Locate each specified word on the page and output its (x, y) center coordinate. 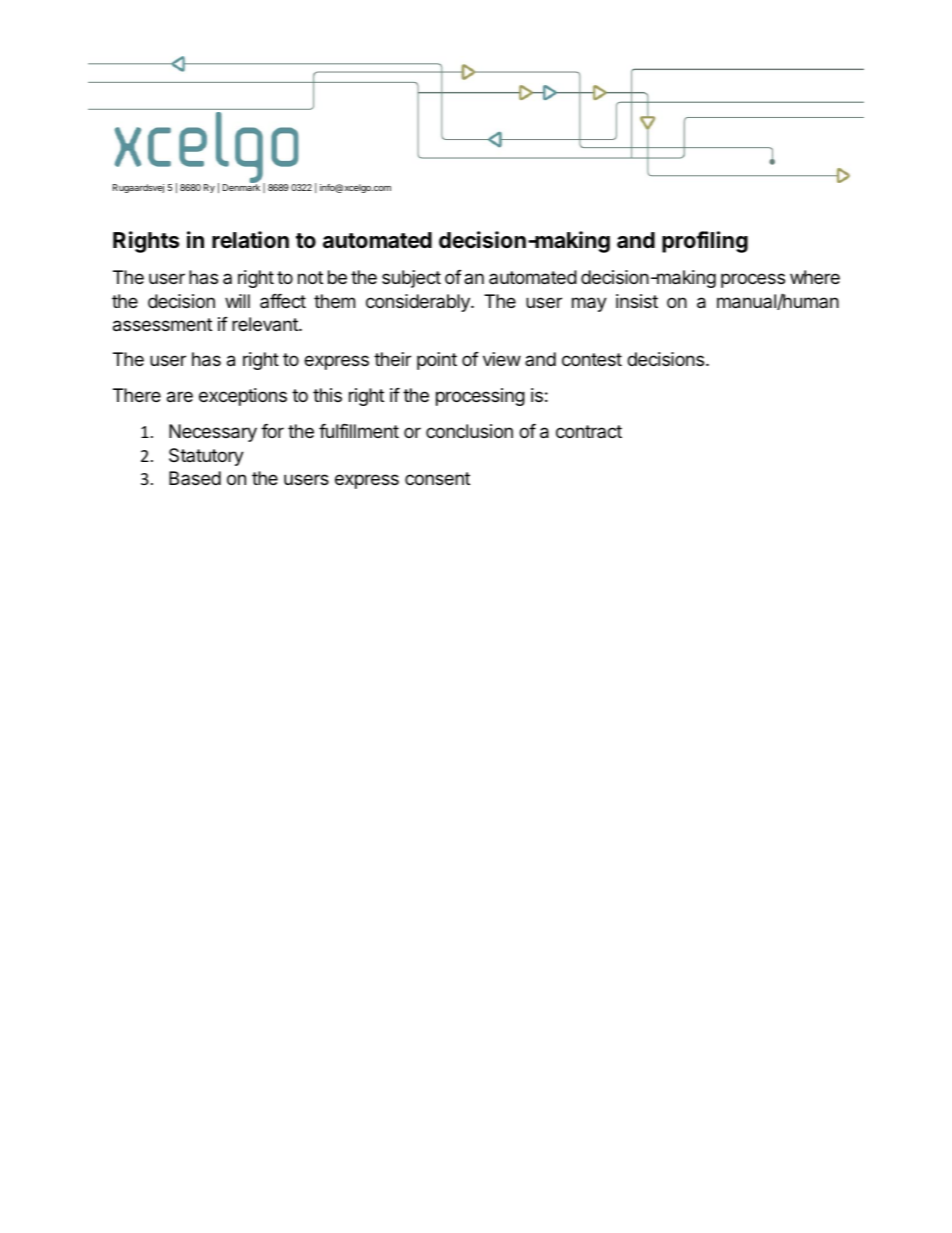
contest (592, 359)
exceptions (243, 397)
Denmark (241, 187)
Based (195, 478)
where (815, 277)
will (237, 301)
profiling (705, 242)
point (437, 361)
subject (411, 279)
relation (250, 240)
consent (437, 478)
